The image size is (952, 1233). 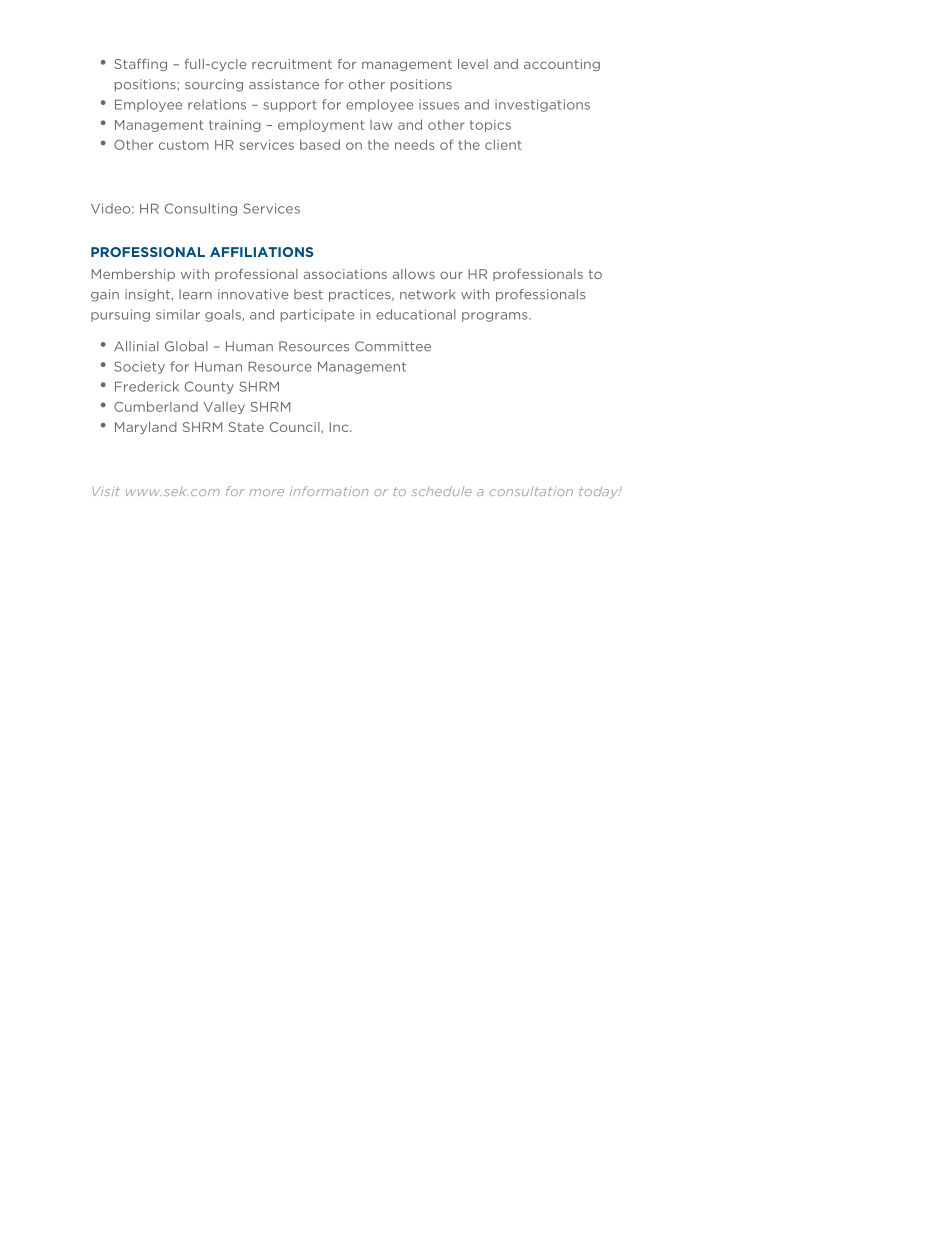 I want to click on consultation, so click(x=531, y=491).
